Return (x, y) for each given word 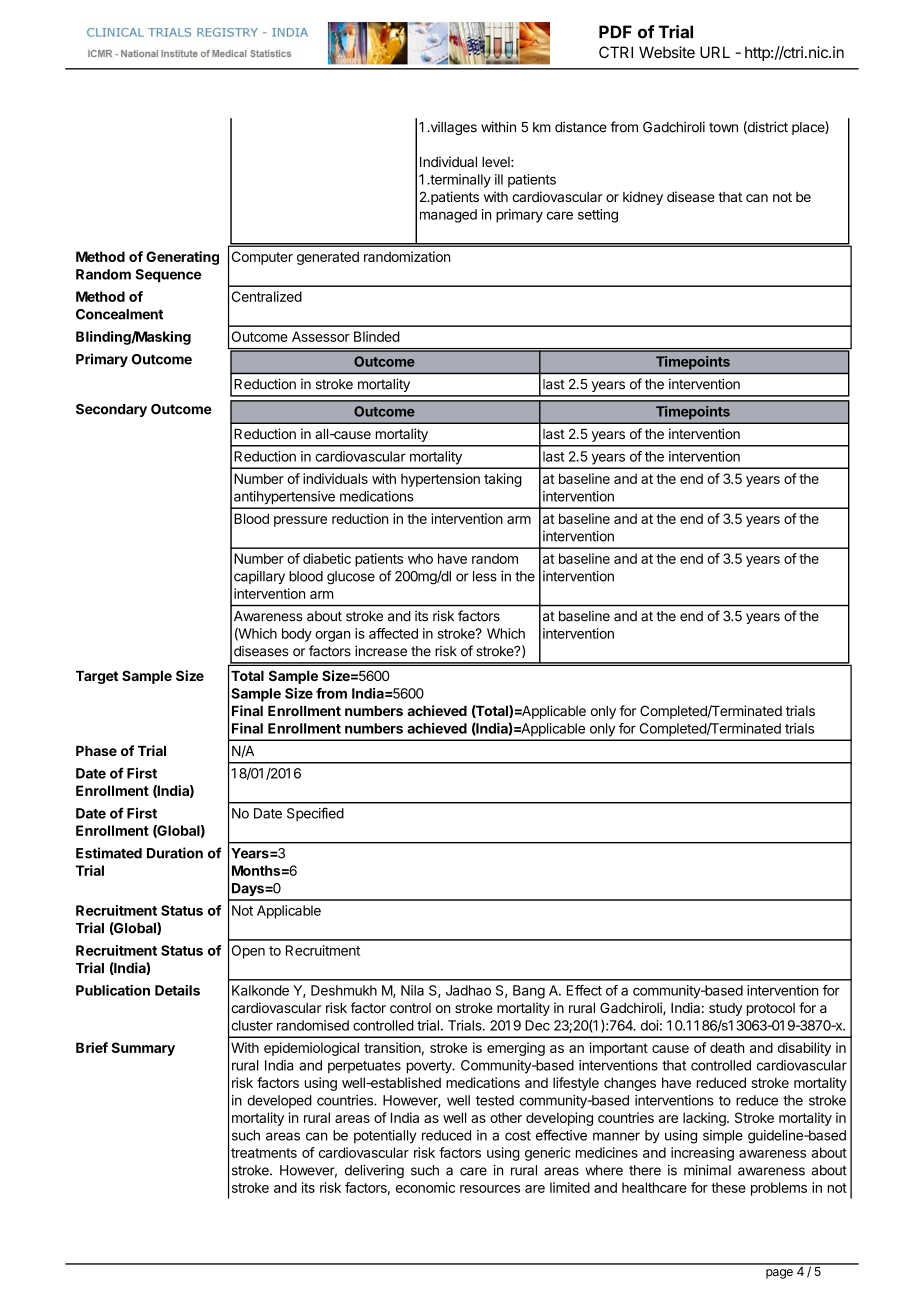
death (727, 1047)
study (725, 1009)
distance (581, 127)
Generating (182, 258)
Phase (96, 751)
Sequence (168, 276)
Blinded (377, 336)
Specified (315, 814)
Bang (529, 992)
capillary (259, 577)
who (420, 558)
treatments (264, 1153)
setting (598, 216)
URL (715, 52)
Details (177, 990)
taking (503, 480)
